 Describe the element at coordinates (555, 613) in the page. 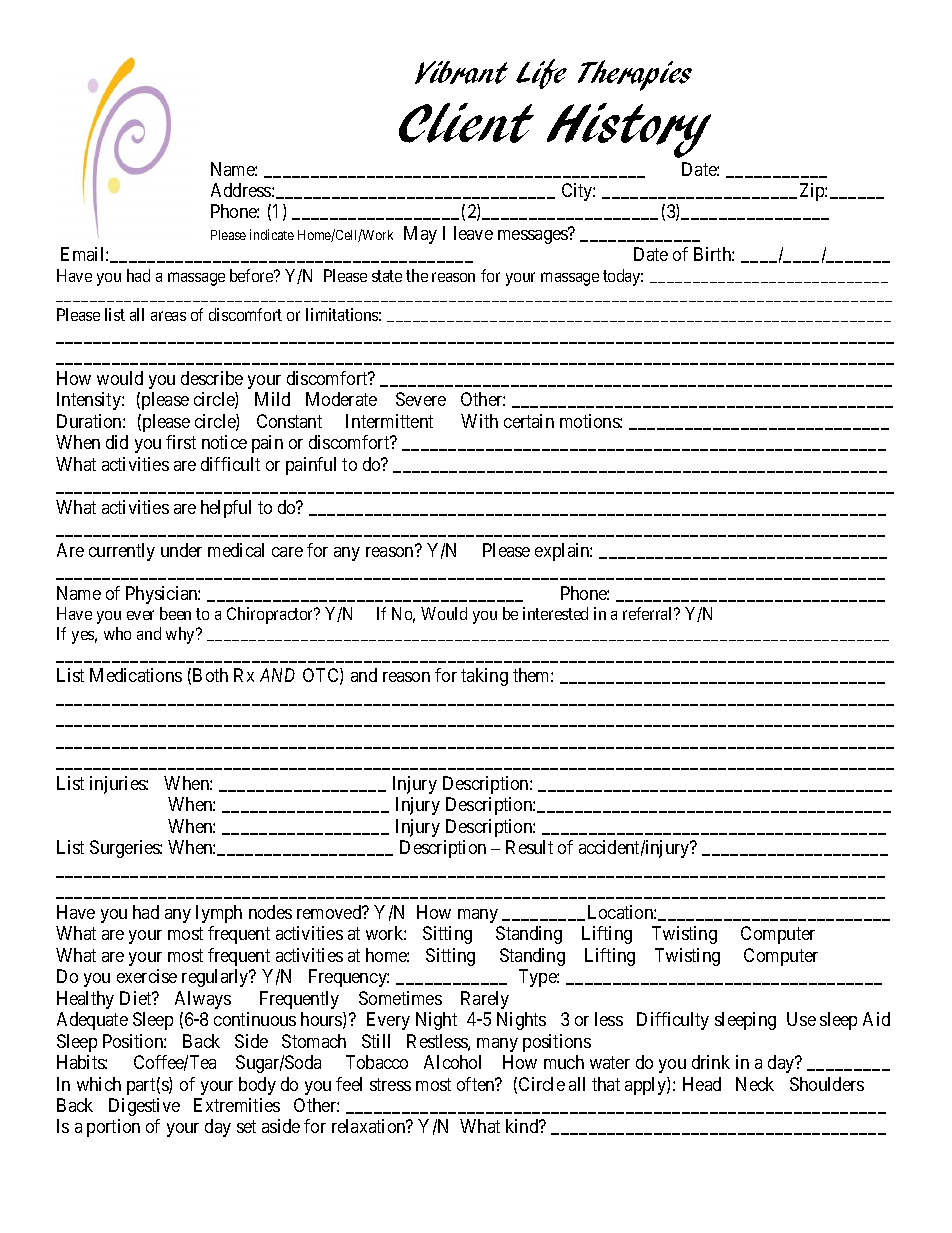

I see `interested` at that location.
